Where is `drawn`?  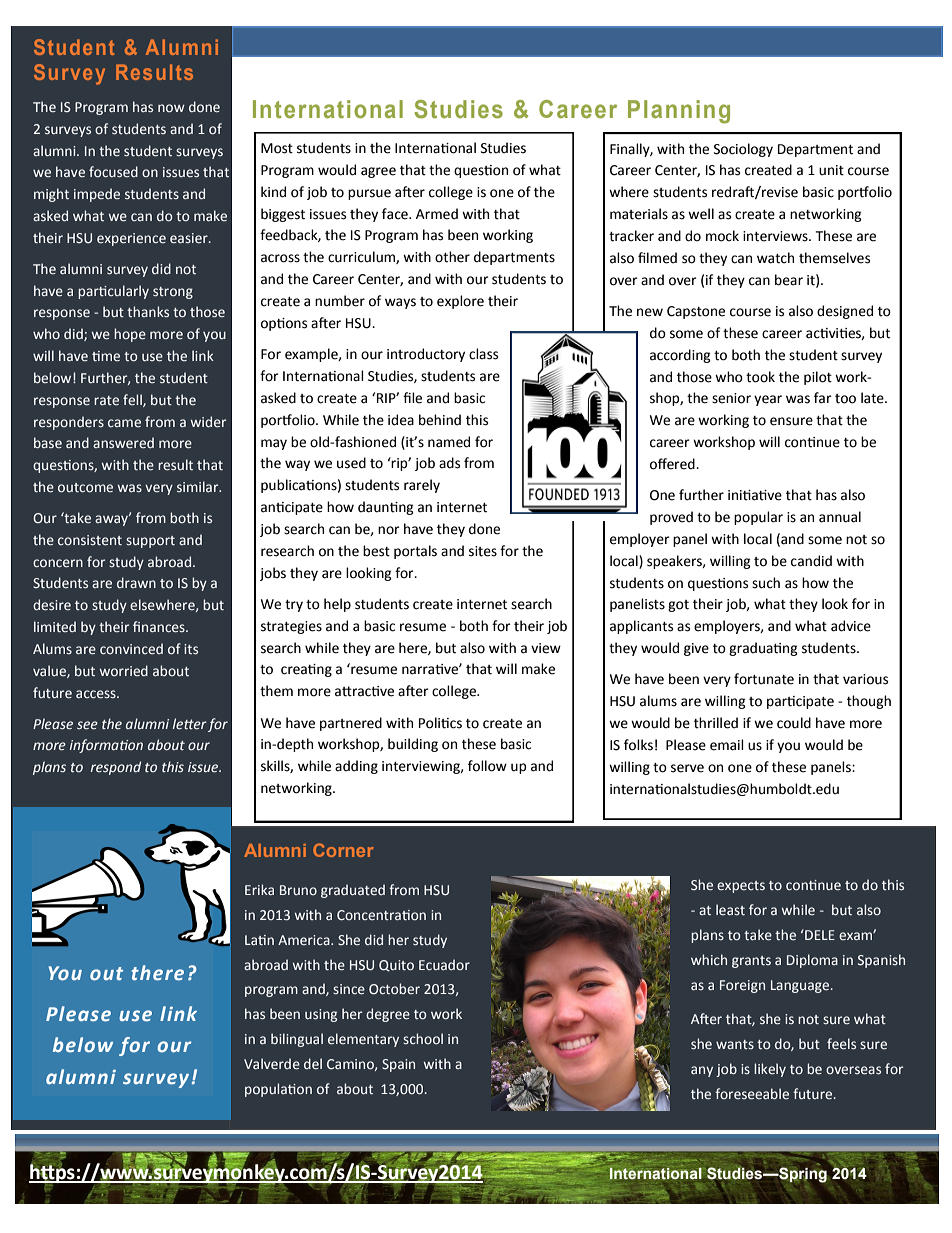
drawn is located at coordinates (136, 582).
